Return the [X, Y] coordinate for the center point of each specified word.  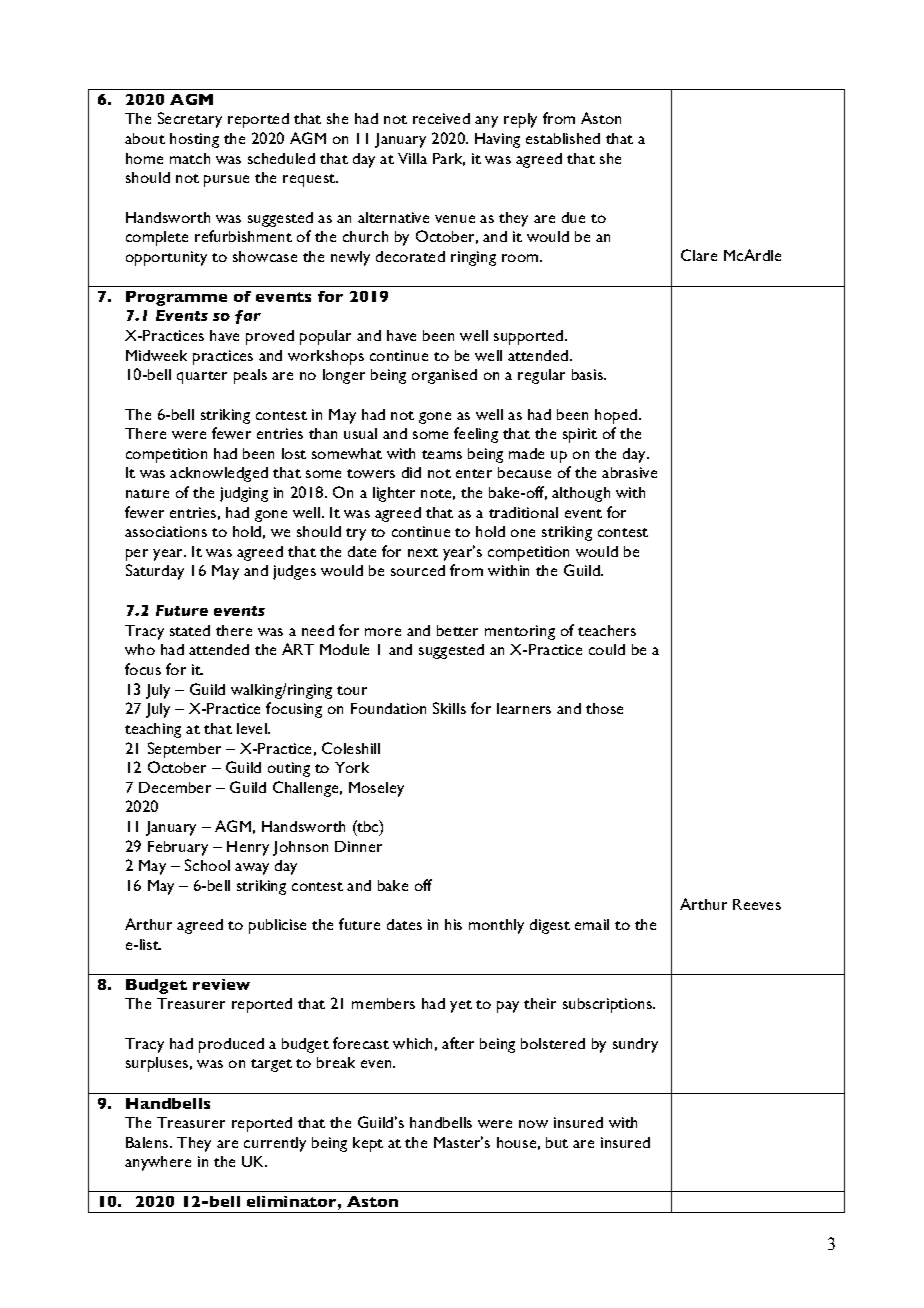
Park [449, 159]
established [563, 138]
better [457, 630]
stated [190, 630]
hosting [194, 140]
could [607, 649]
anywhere [158, 1163]
